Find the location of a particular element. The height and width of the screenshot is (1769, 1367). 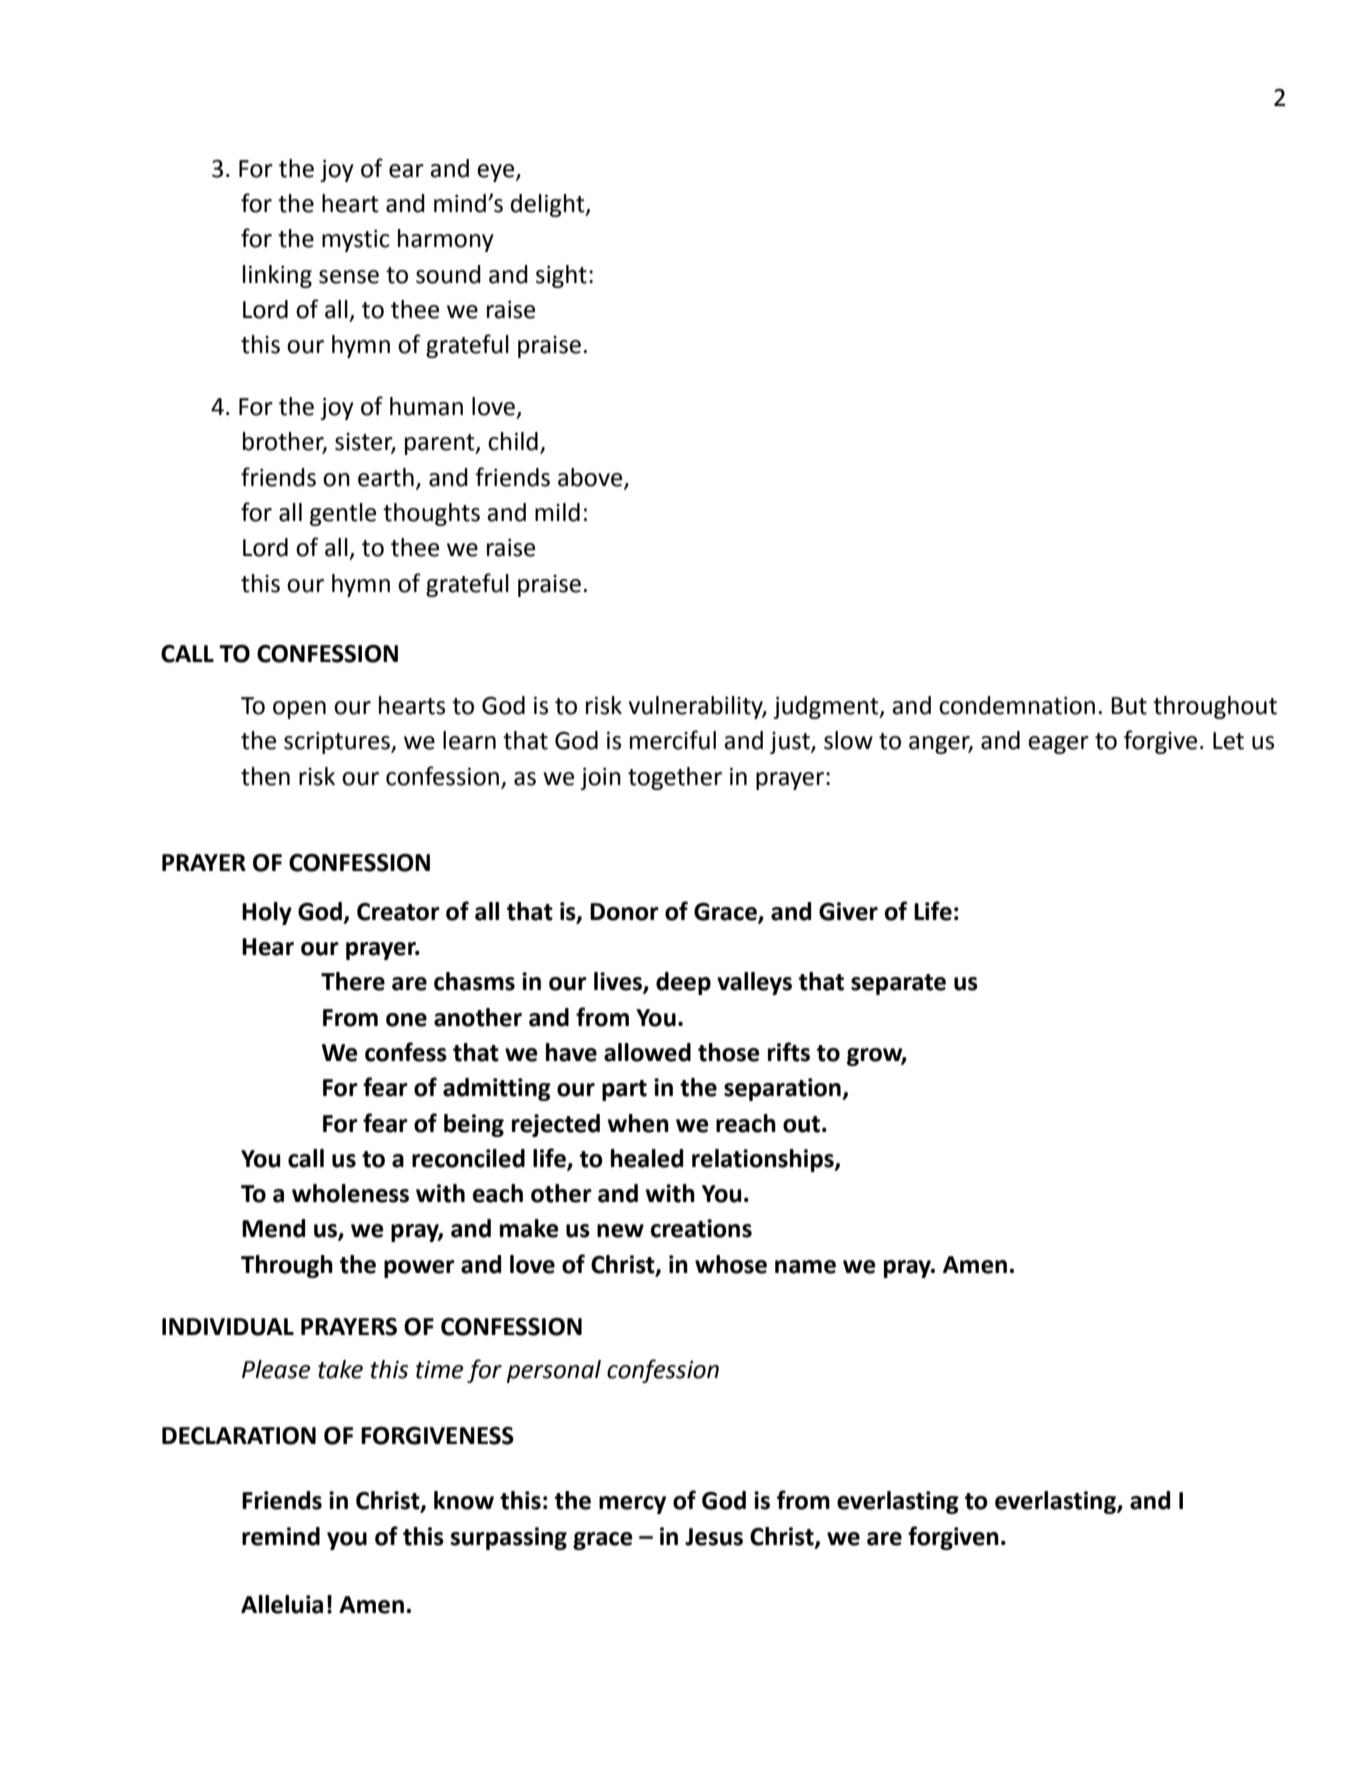

sight is located at coordinates (561, 276).
